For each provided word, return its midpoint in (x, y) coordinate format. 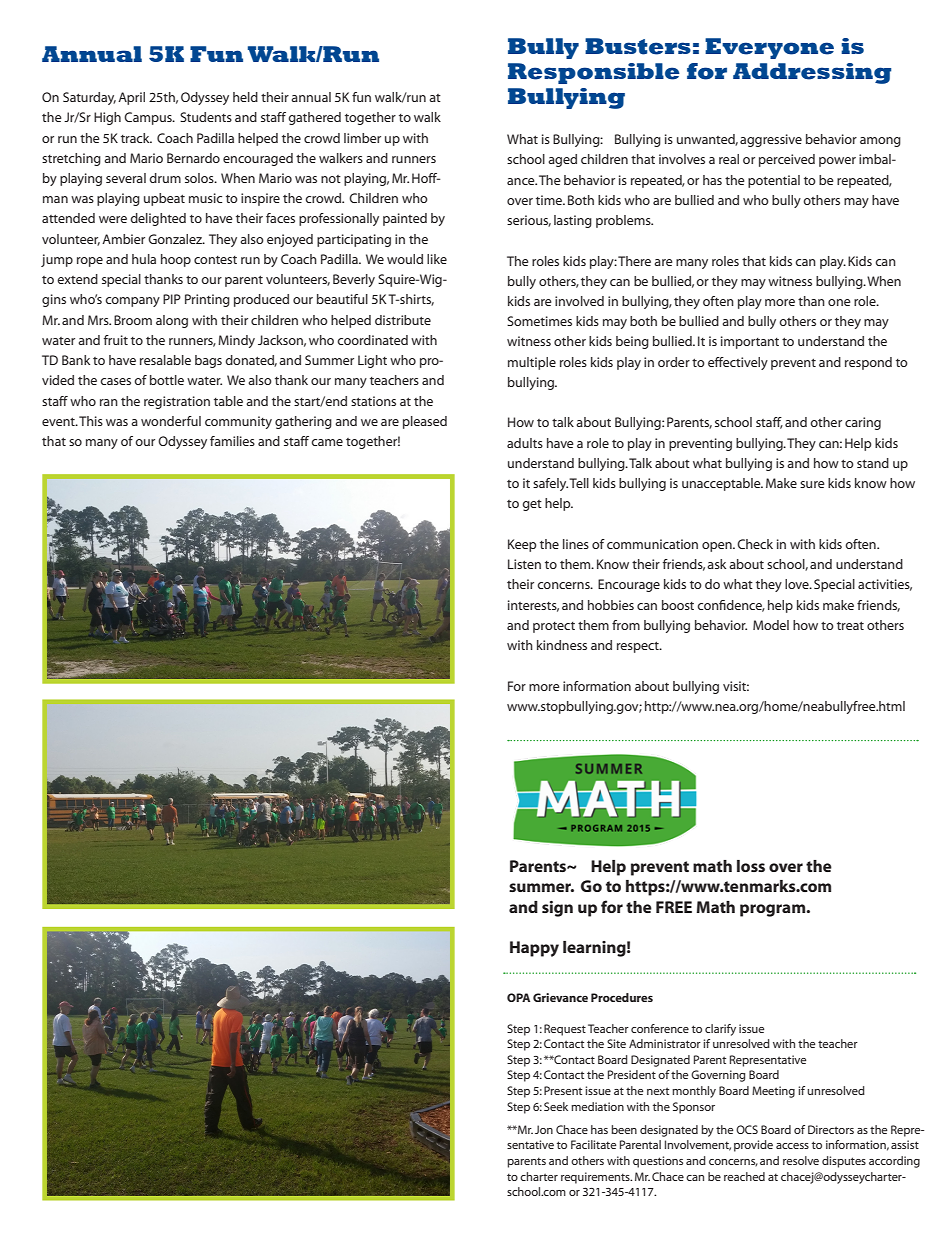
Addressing (812, 73)
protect (554, 627)
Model (771, 625)
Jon (544, 1129)
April (131, 98)
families (232, 441)
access (792, 1146)
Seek (556, 1106)
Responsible (594, 73)
